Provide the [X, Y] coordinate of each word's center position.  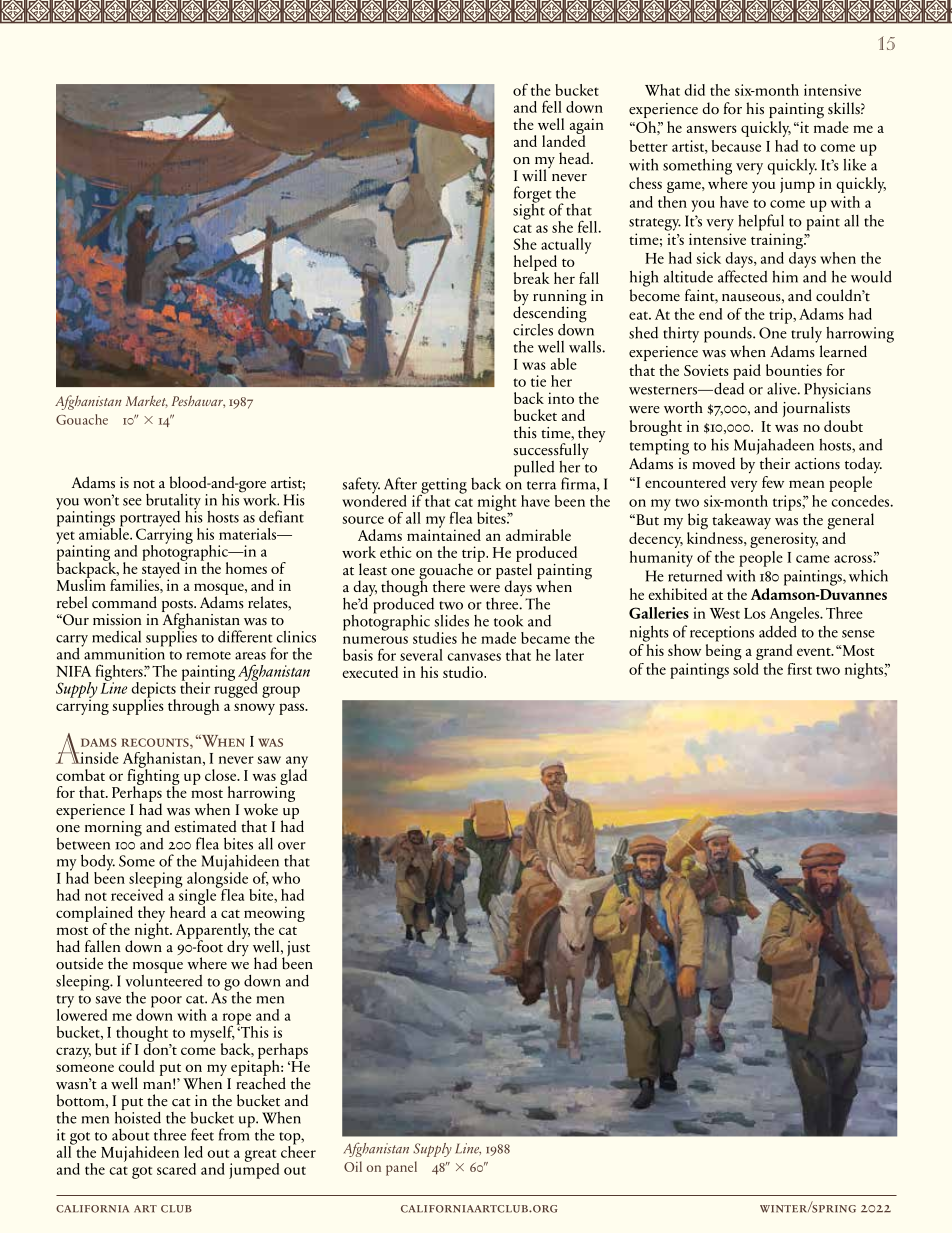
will [535, 174]
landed [564, 140]
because [736, 146]
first [799, 669]
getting [443, 487]
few [773, 482]
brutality [173, 502]
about [131, 1135]
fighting [153, 777]
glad [293, 776]
